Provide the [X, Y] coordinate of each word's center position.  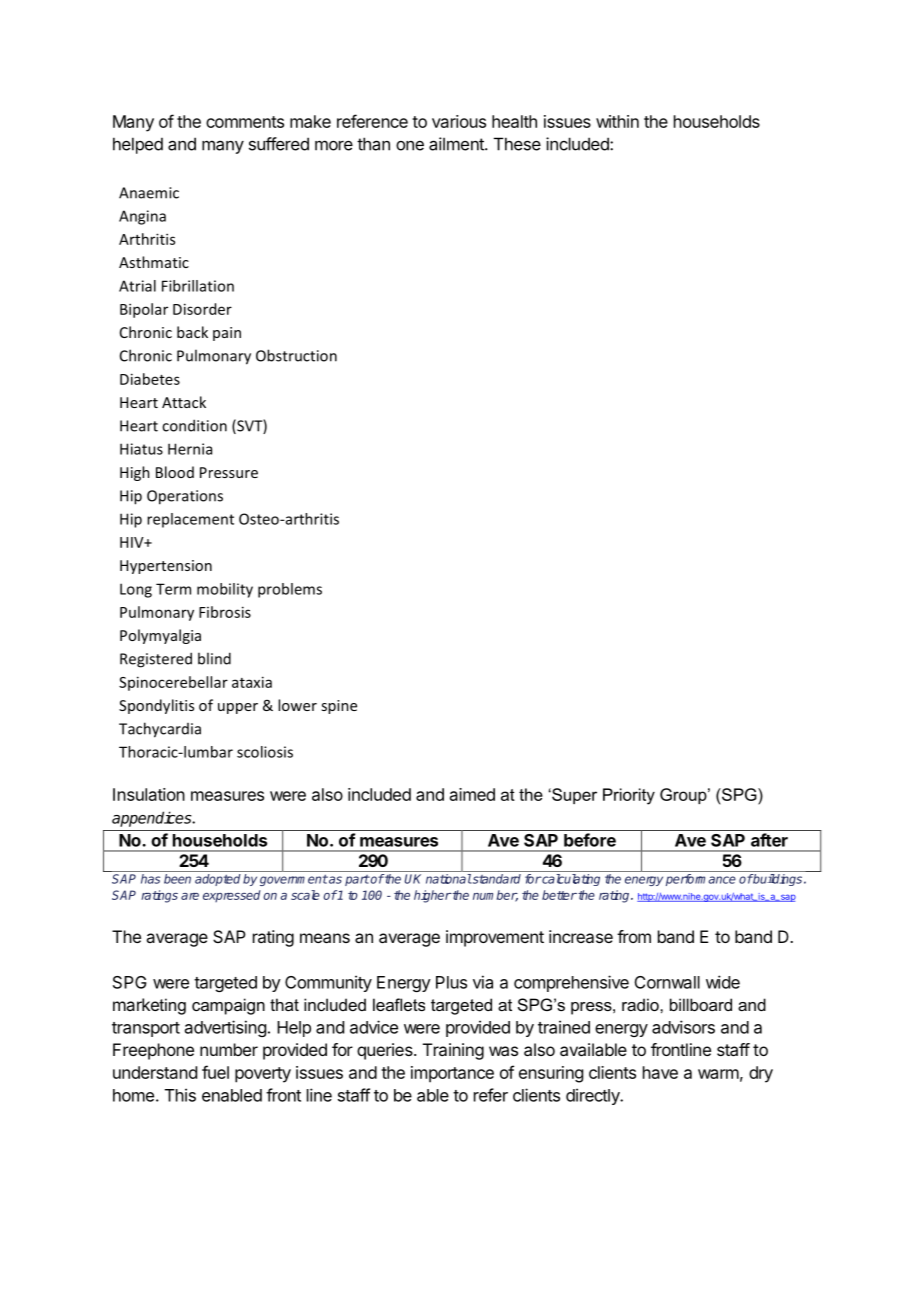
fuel [215, 1072]
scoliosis [265, 752]
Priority [629, 796]
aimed [472, 794]
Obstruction [296, 355]
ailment [457, 144]
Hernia [190, 449]
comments [245, 122]
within [617, 121]
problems [290, 590]
